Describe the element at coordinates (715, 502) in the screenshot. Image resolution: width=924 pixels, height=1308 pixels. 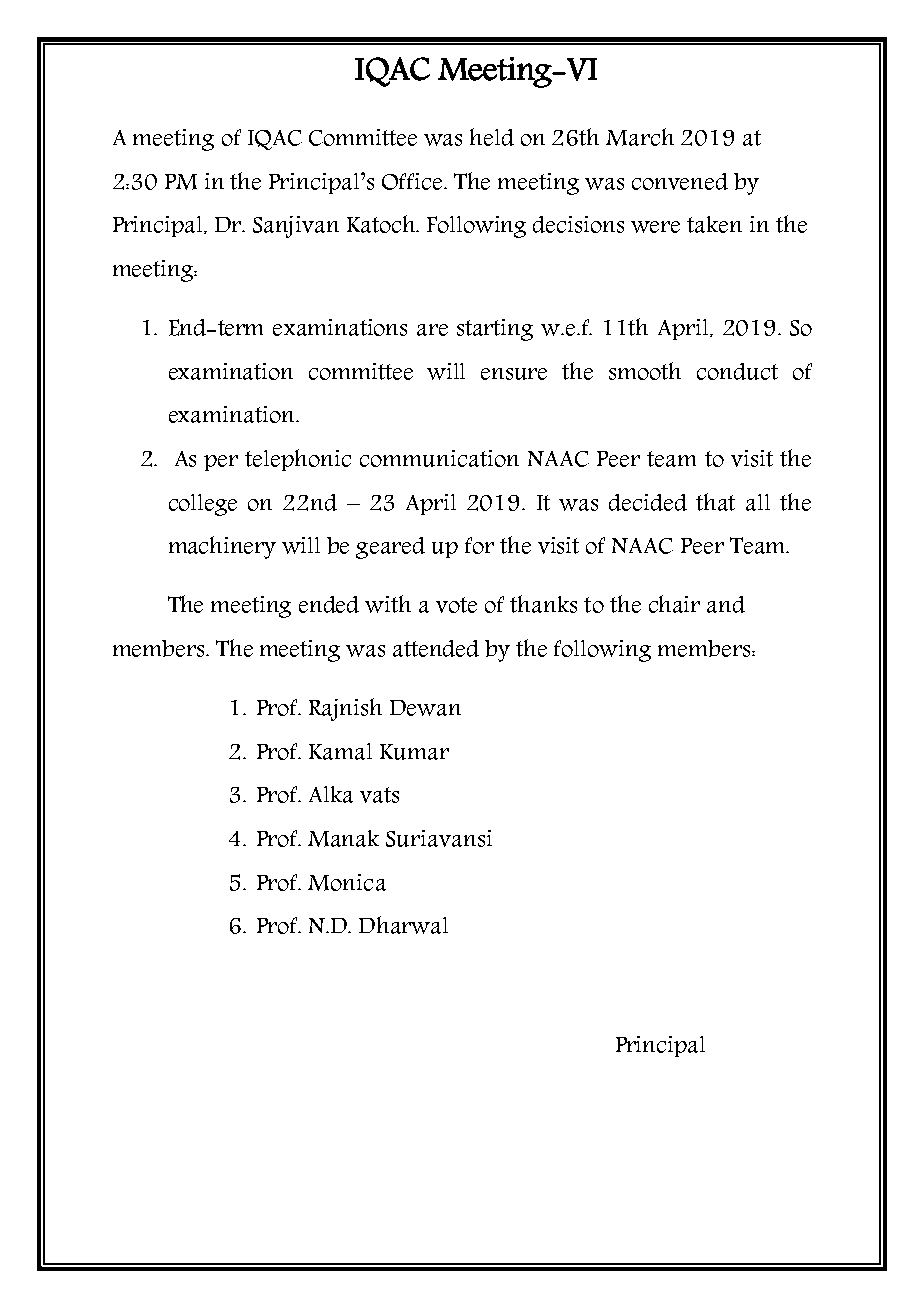
I see `that` at that location.
